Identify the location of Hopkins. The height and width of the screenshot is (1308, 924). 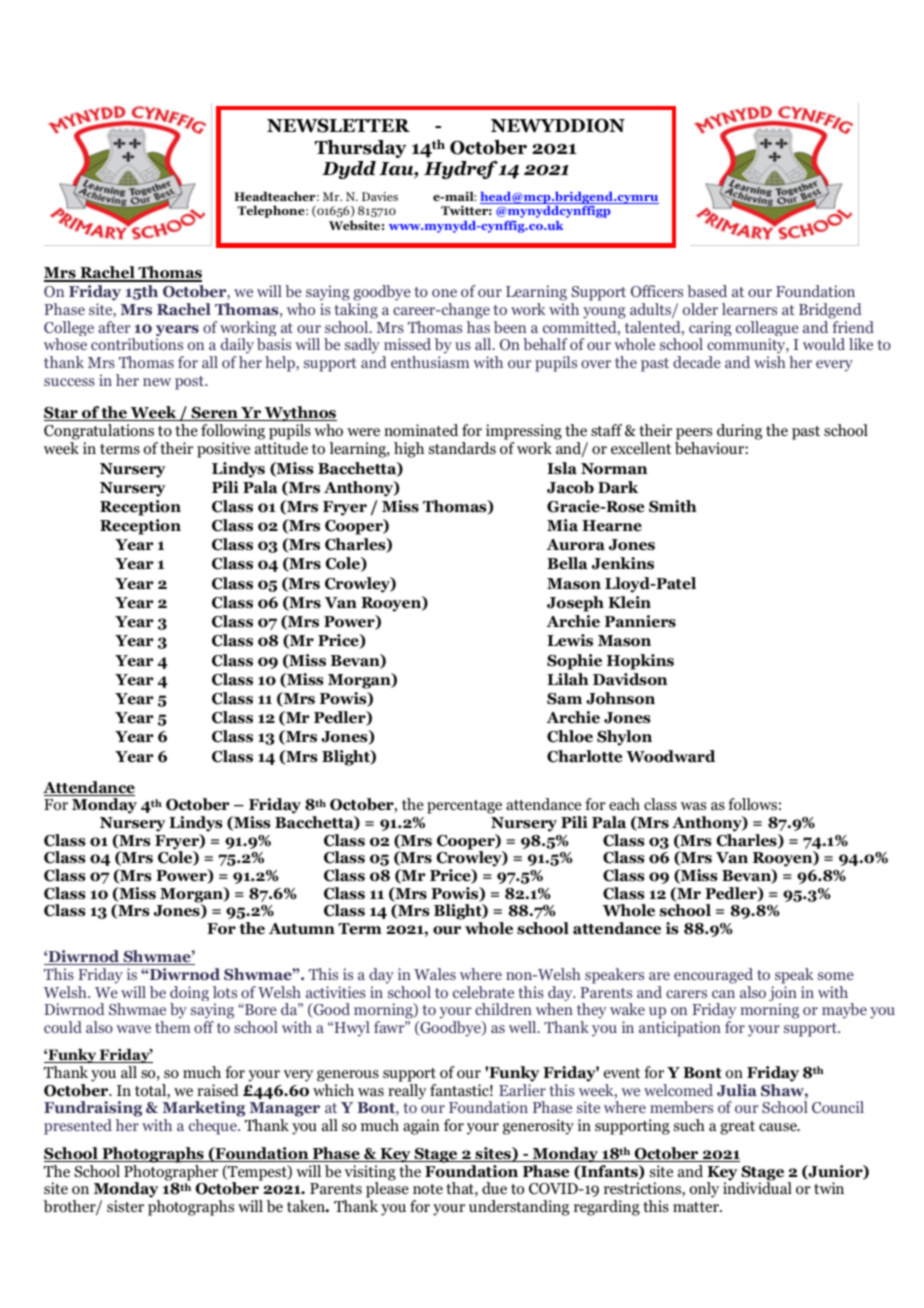
(640, 662).
